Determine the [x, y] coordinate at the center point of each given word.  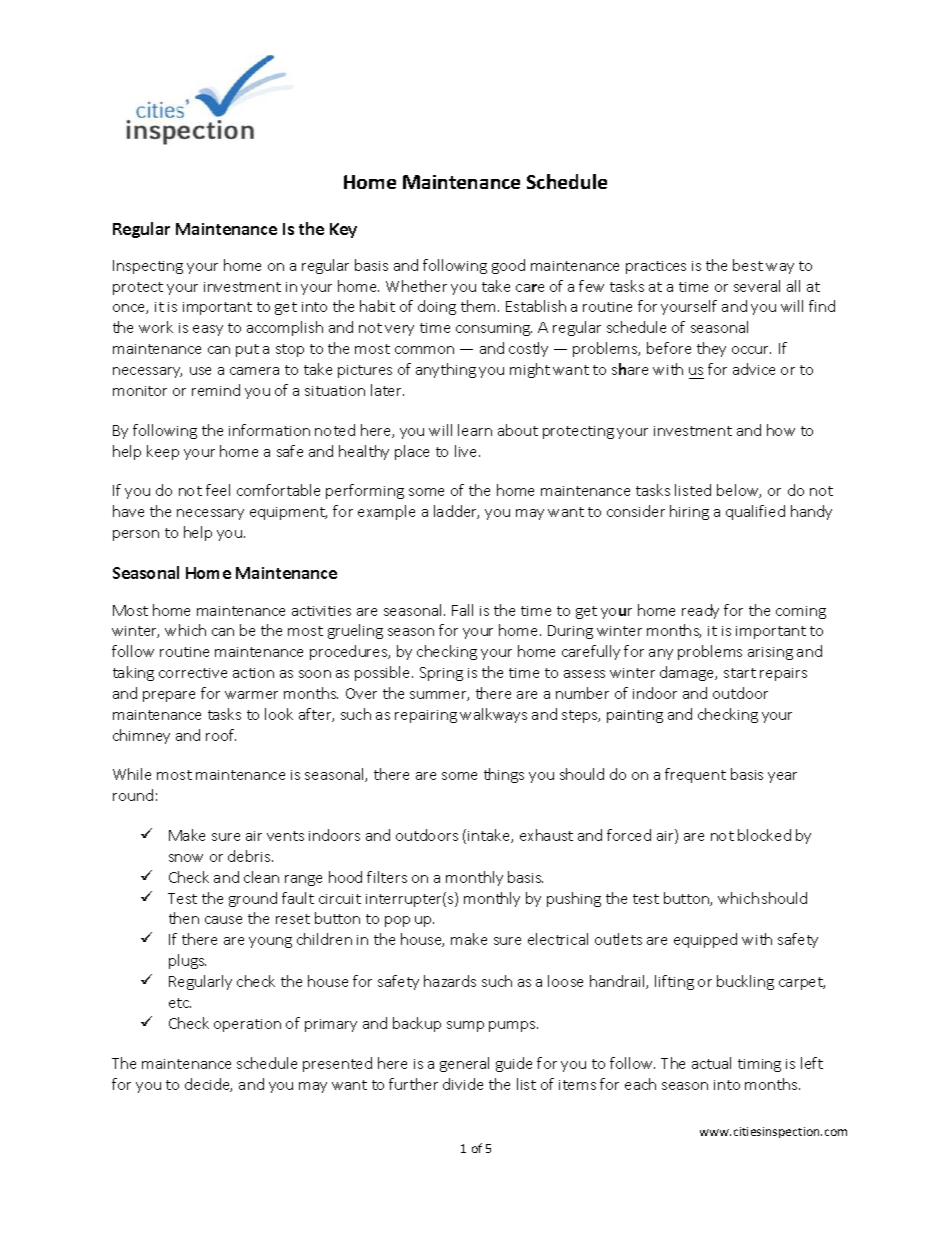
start [740, 673]
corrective [193, 673]
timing [759, 1065]
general [464, 1064]
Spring [441, 674]
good [508, 266]
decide [208, 1085]
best [748, 265]
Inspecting [148, 267]
